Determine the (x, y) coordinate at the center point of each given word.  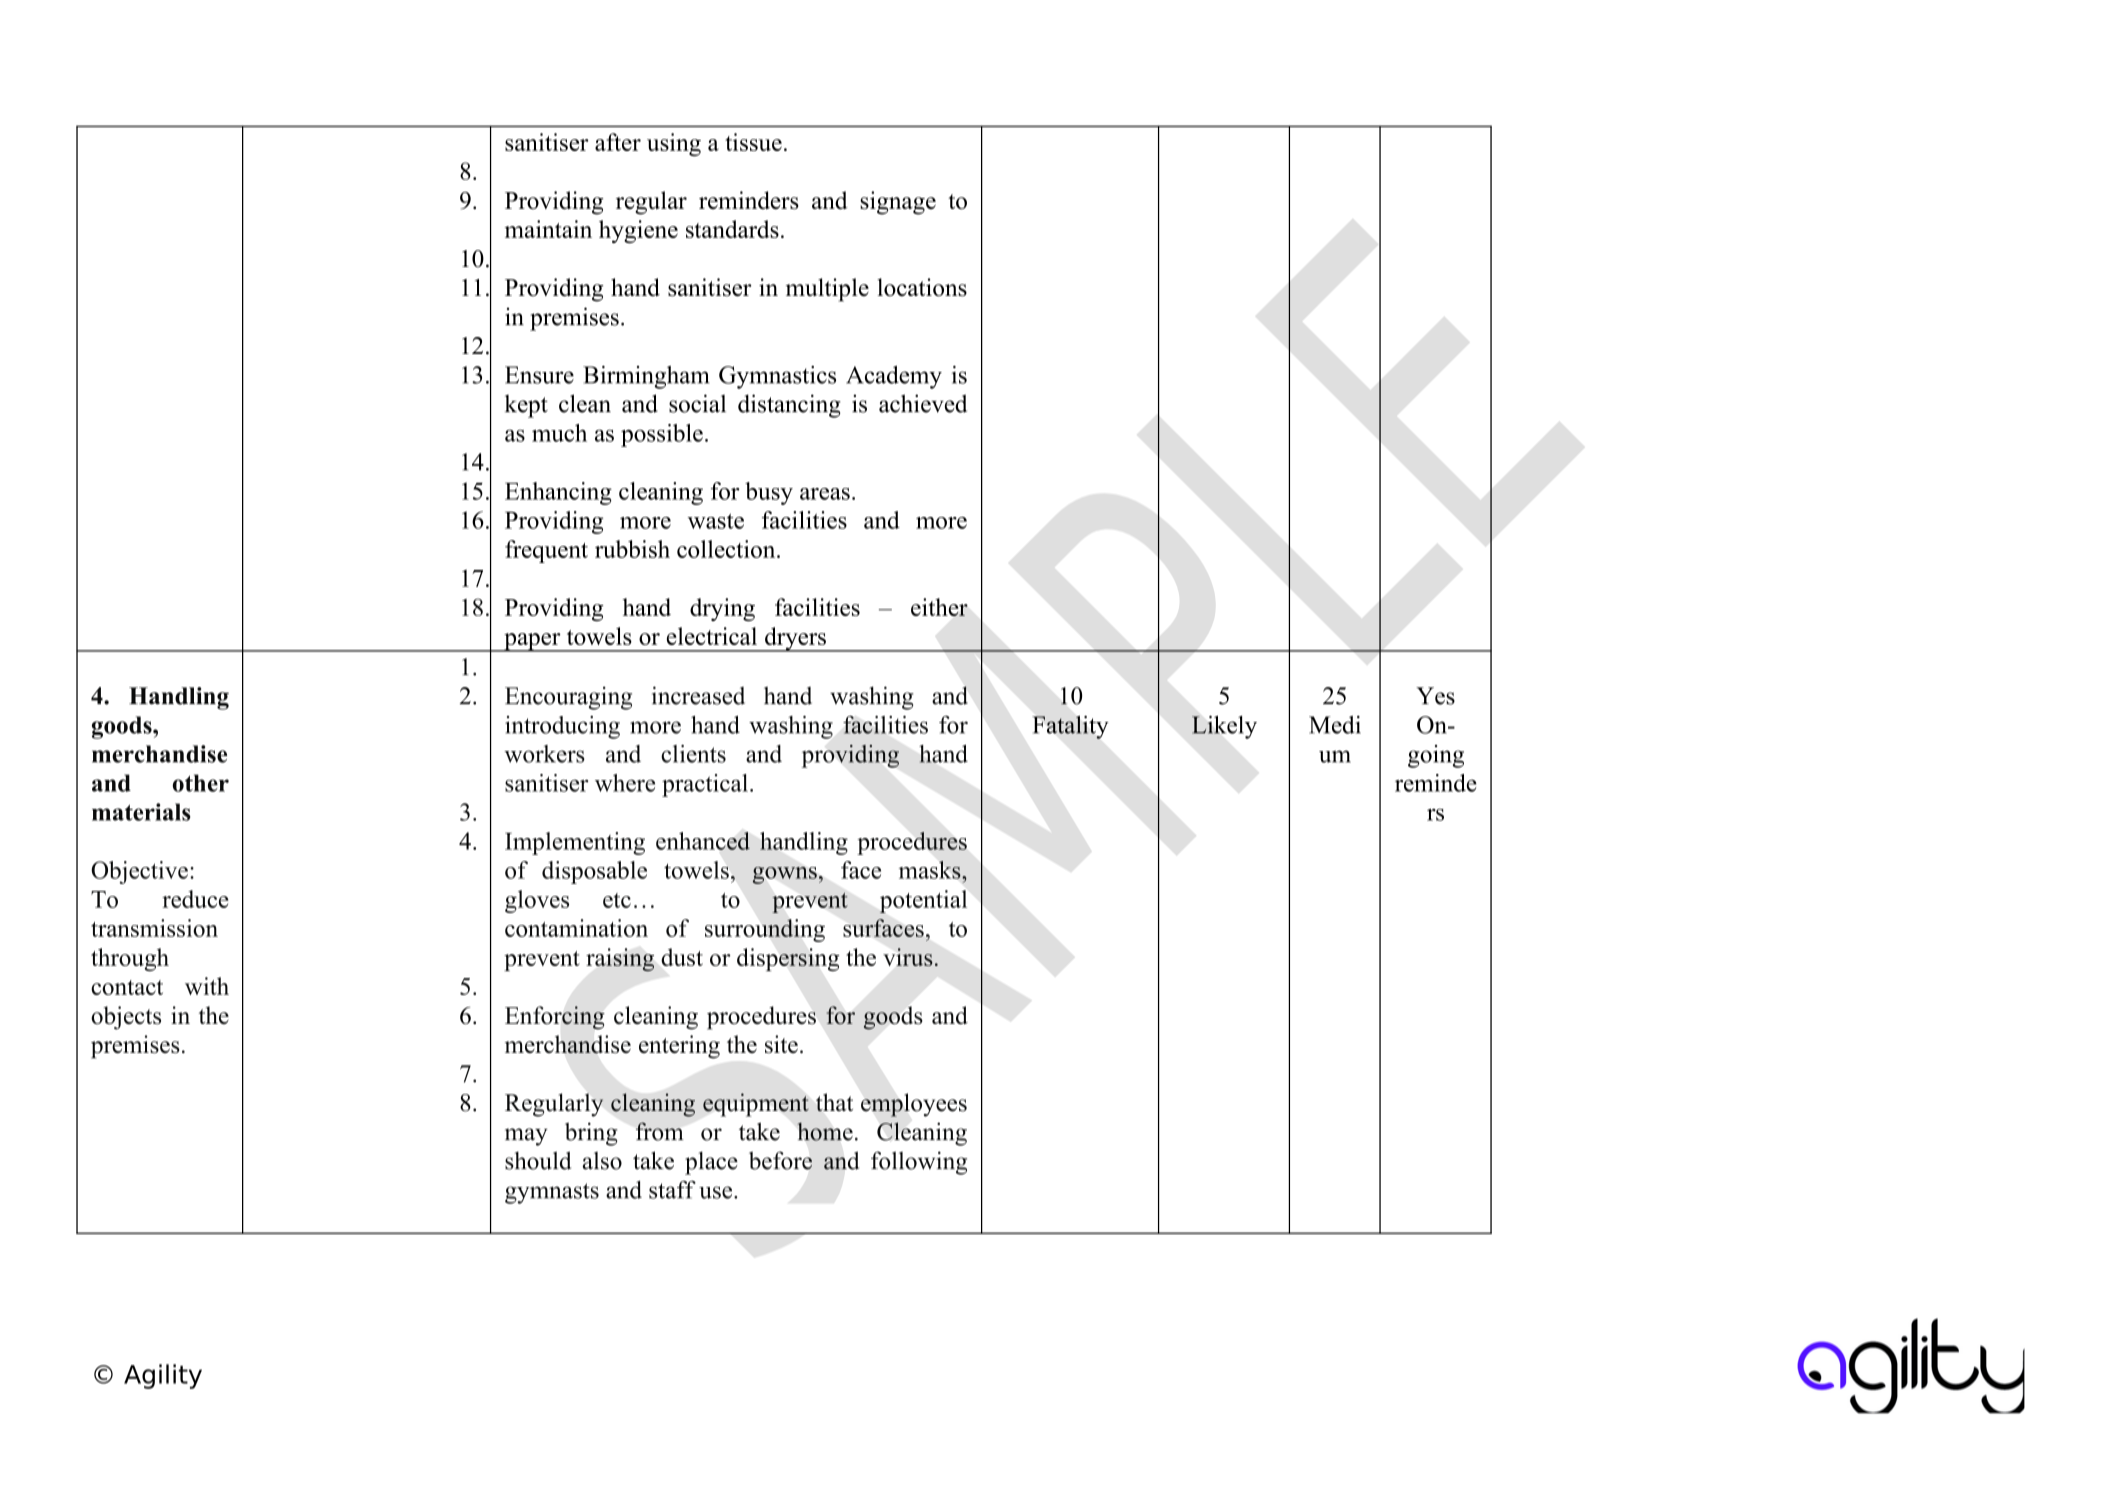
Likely (1224, 727)
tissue (753, 142)
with (207, 986)
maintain (548, 229)
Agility (163, 1376)
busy (769, 493)
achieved (923, 403)
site (781, 1044)
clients (693, 754)
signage (898, 203)
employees (914, 1105)
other (201, 783)
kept (526, 406)
